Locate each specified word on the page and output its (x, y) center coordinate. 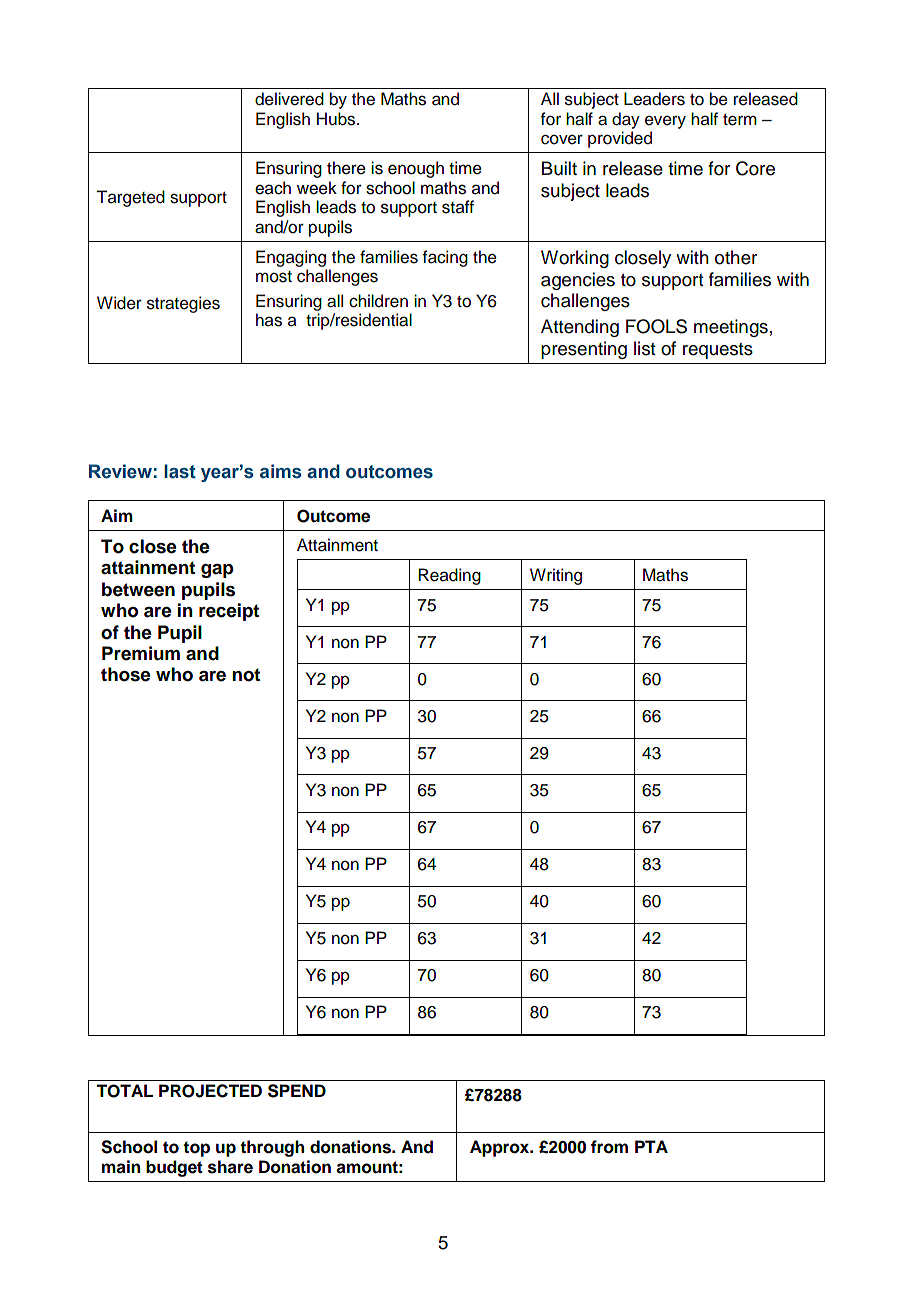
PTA (651, 1146)
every (665, 122)
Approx (501, 1148)
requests (718, 351)
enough (416, 169)
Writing (556, 576)
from (609, 1147)
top (196, 1149)
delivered (289, 99)
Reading (449, 576)
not (246, 675)
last (180, 471)
